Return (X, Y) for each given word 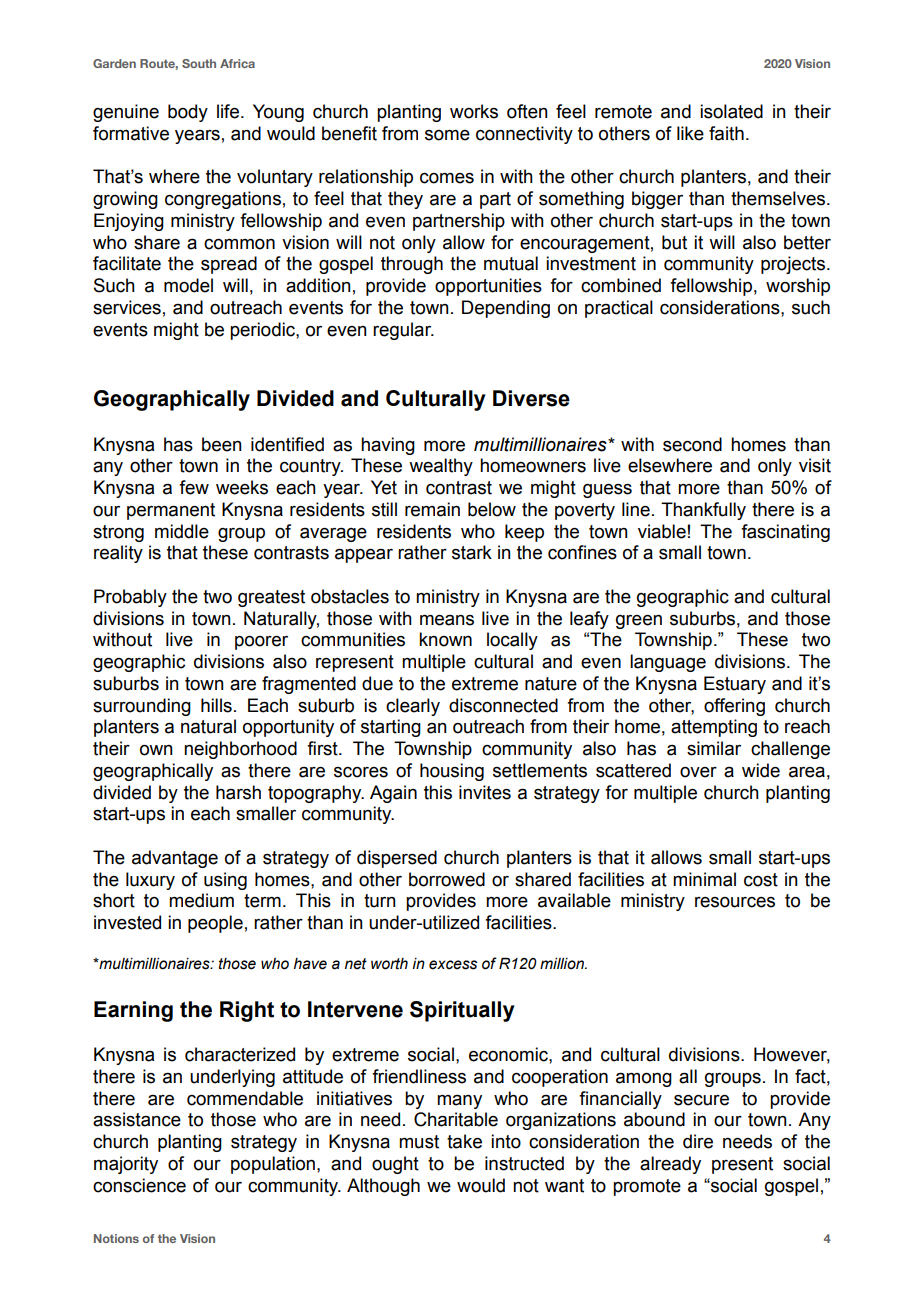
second (692, 444)
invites (485, 792)
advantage (175, 859)
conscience (139, 1185)
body (188, 113)
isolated (731, 111)
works (474, 111)
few (194, 487)
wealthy (441, 467)
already (670, 1165)
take (464, 1141)
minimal (704, 879)
